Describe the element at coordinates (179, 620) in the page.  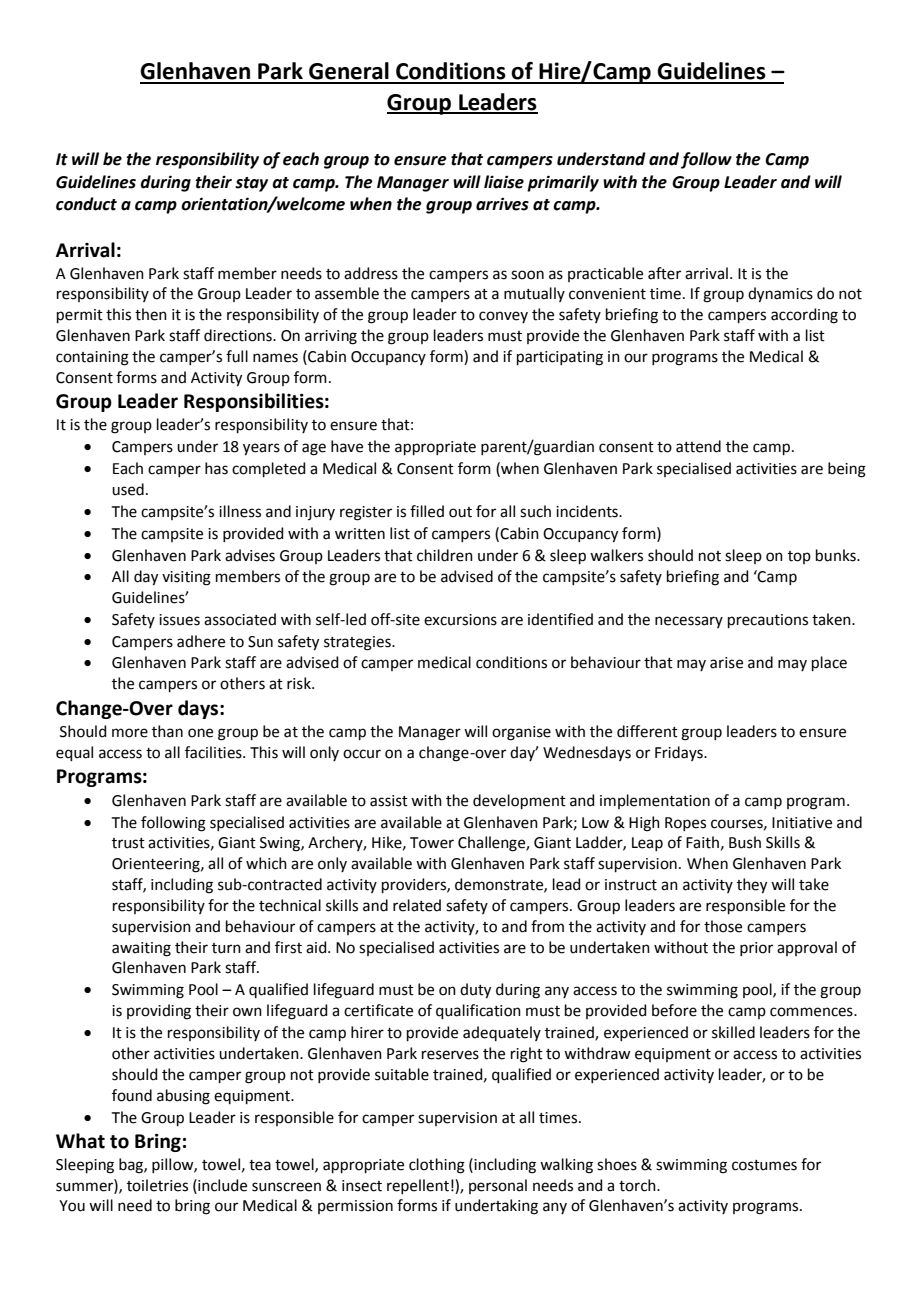
I see `issues` at that location.
